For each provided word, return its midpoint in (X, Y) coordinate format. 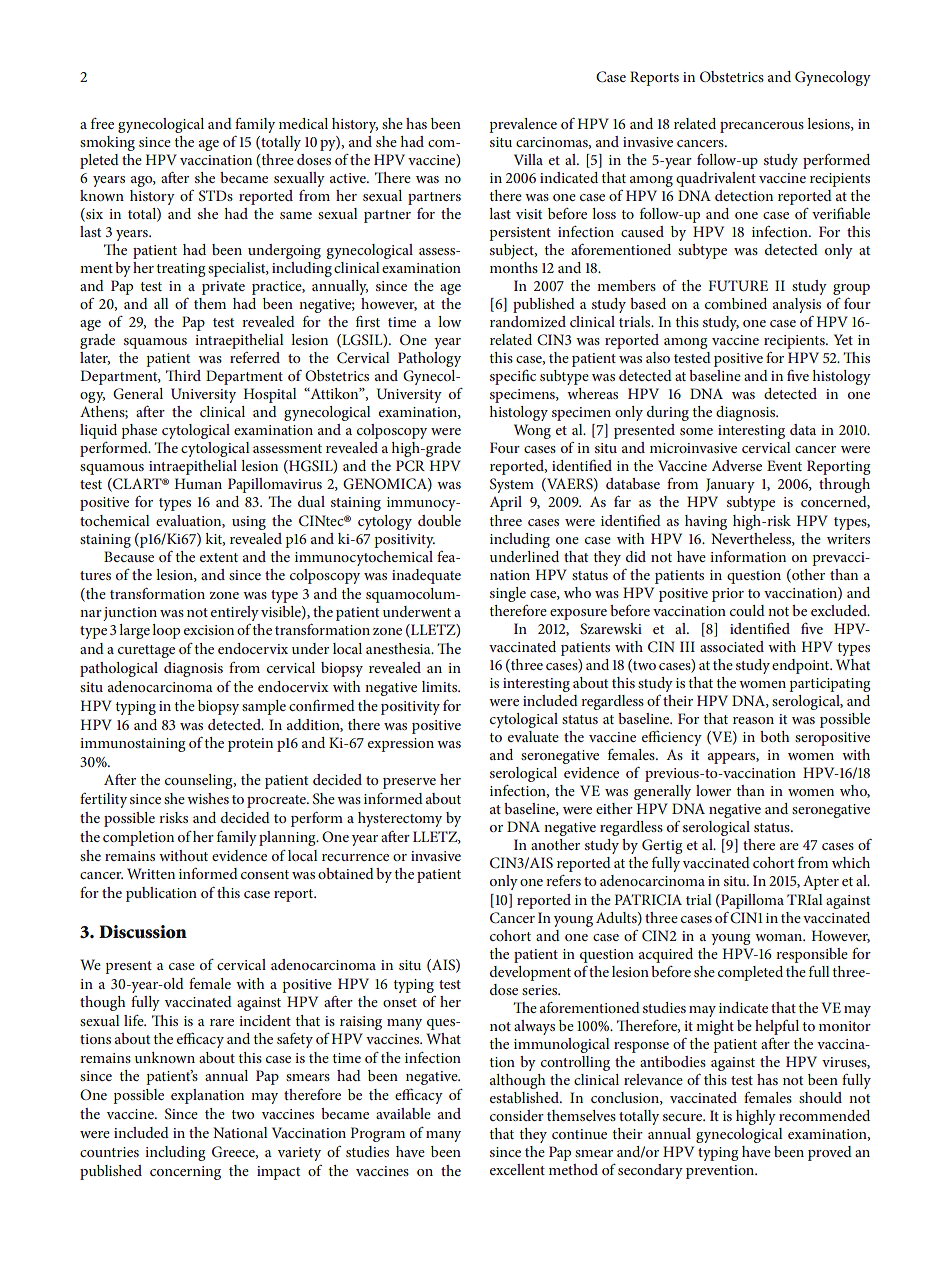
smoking (107, 143)
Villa (528, 159)
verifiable (841, 213)
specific (513, 377)
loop (166, 631)
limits (441, 686)
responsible (812, 955)
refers (563, 880)
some (696, 431)
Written (151, 873)
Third (183, 375)
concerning (185, 1173)
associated (732, 646)
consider (517, 1115)
